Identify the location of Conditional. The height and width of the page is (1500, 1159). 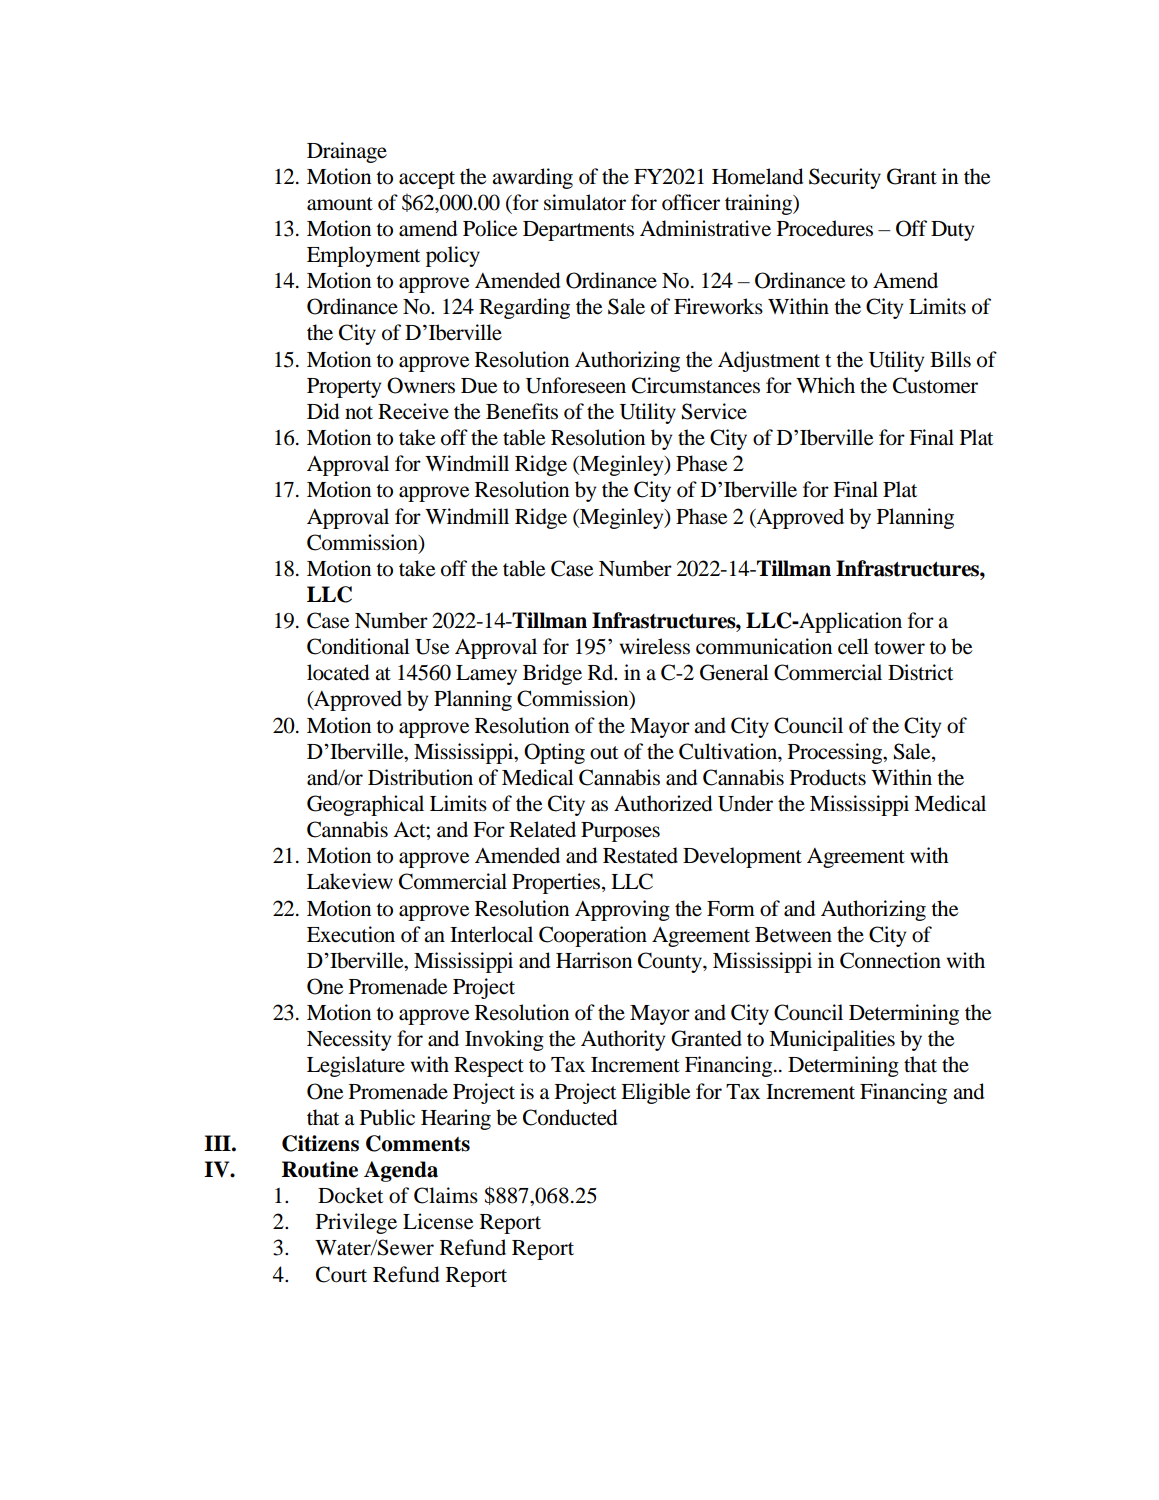
(358, 646).
